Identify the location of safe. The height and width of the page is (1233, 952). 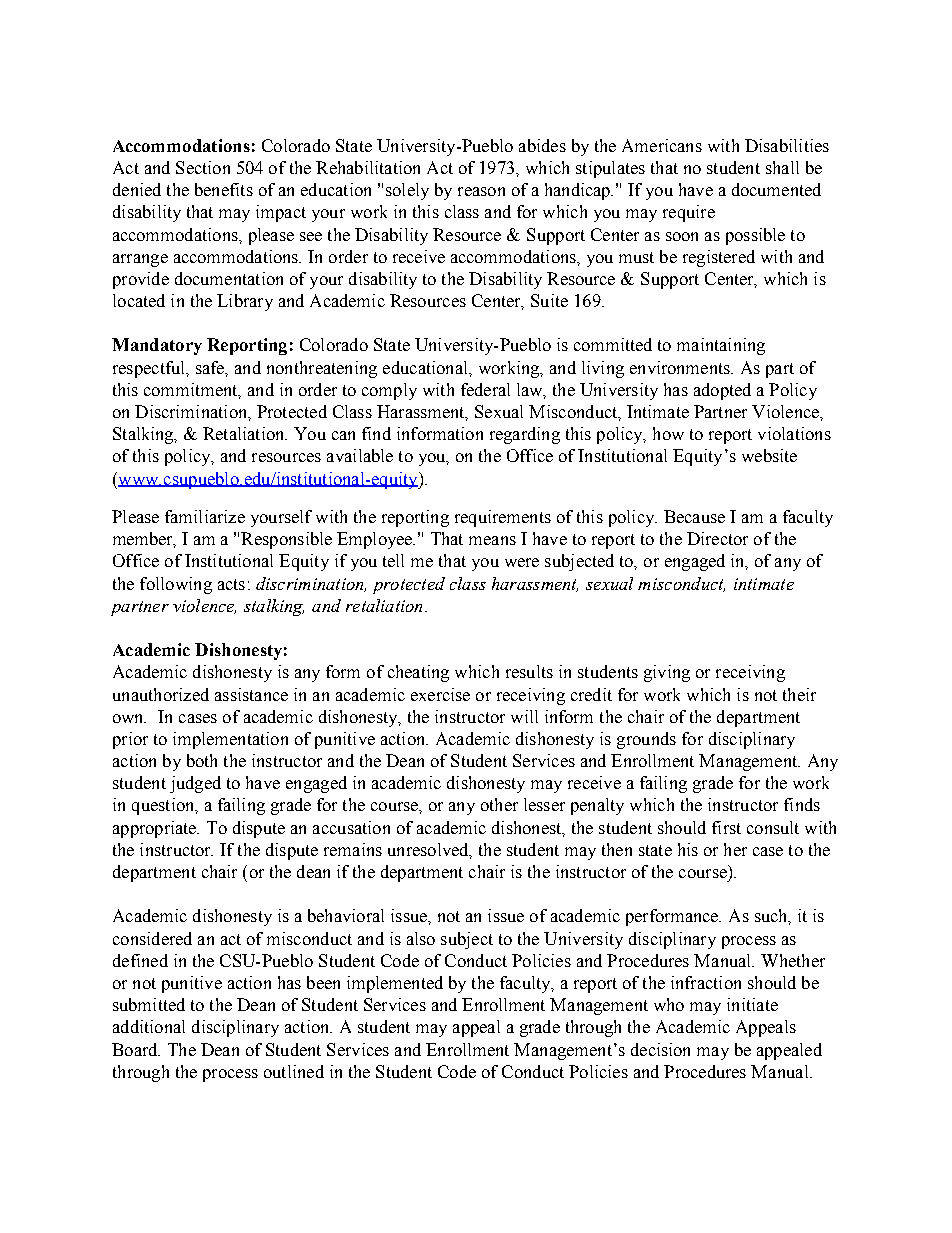
(211, 368).
